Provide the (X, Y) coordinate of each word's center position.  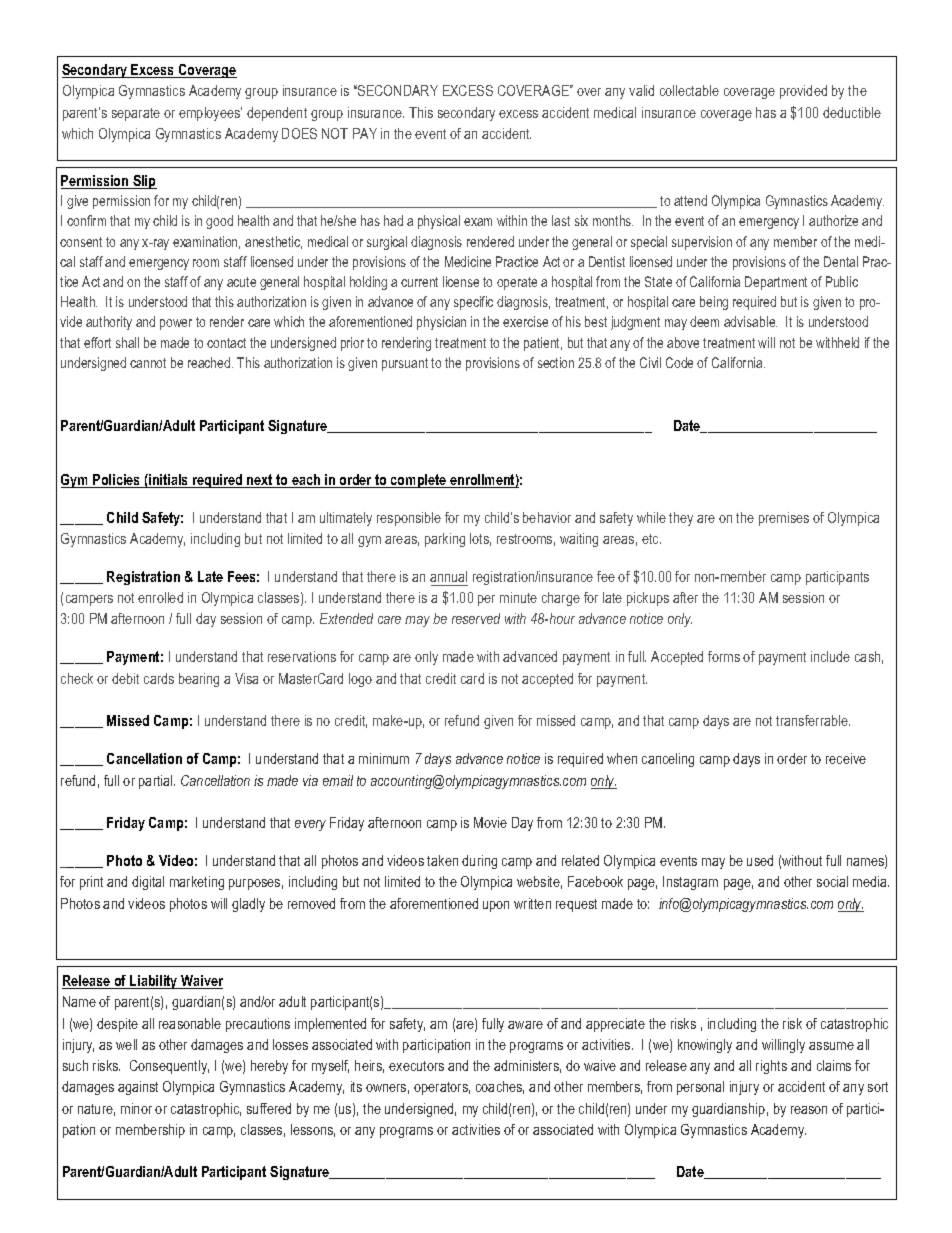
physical (439, 222)
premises (784, 519)
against (138, 1088)
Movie (490, 822)
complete (419, 481)
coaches (500, 1087)
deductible (852, 112)
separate (136, 114)
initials (169, 481)
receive (846, 758)
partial (157, 782)
